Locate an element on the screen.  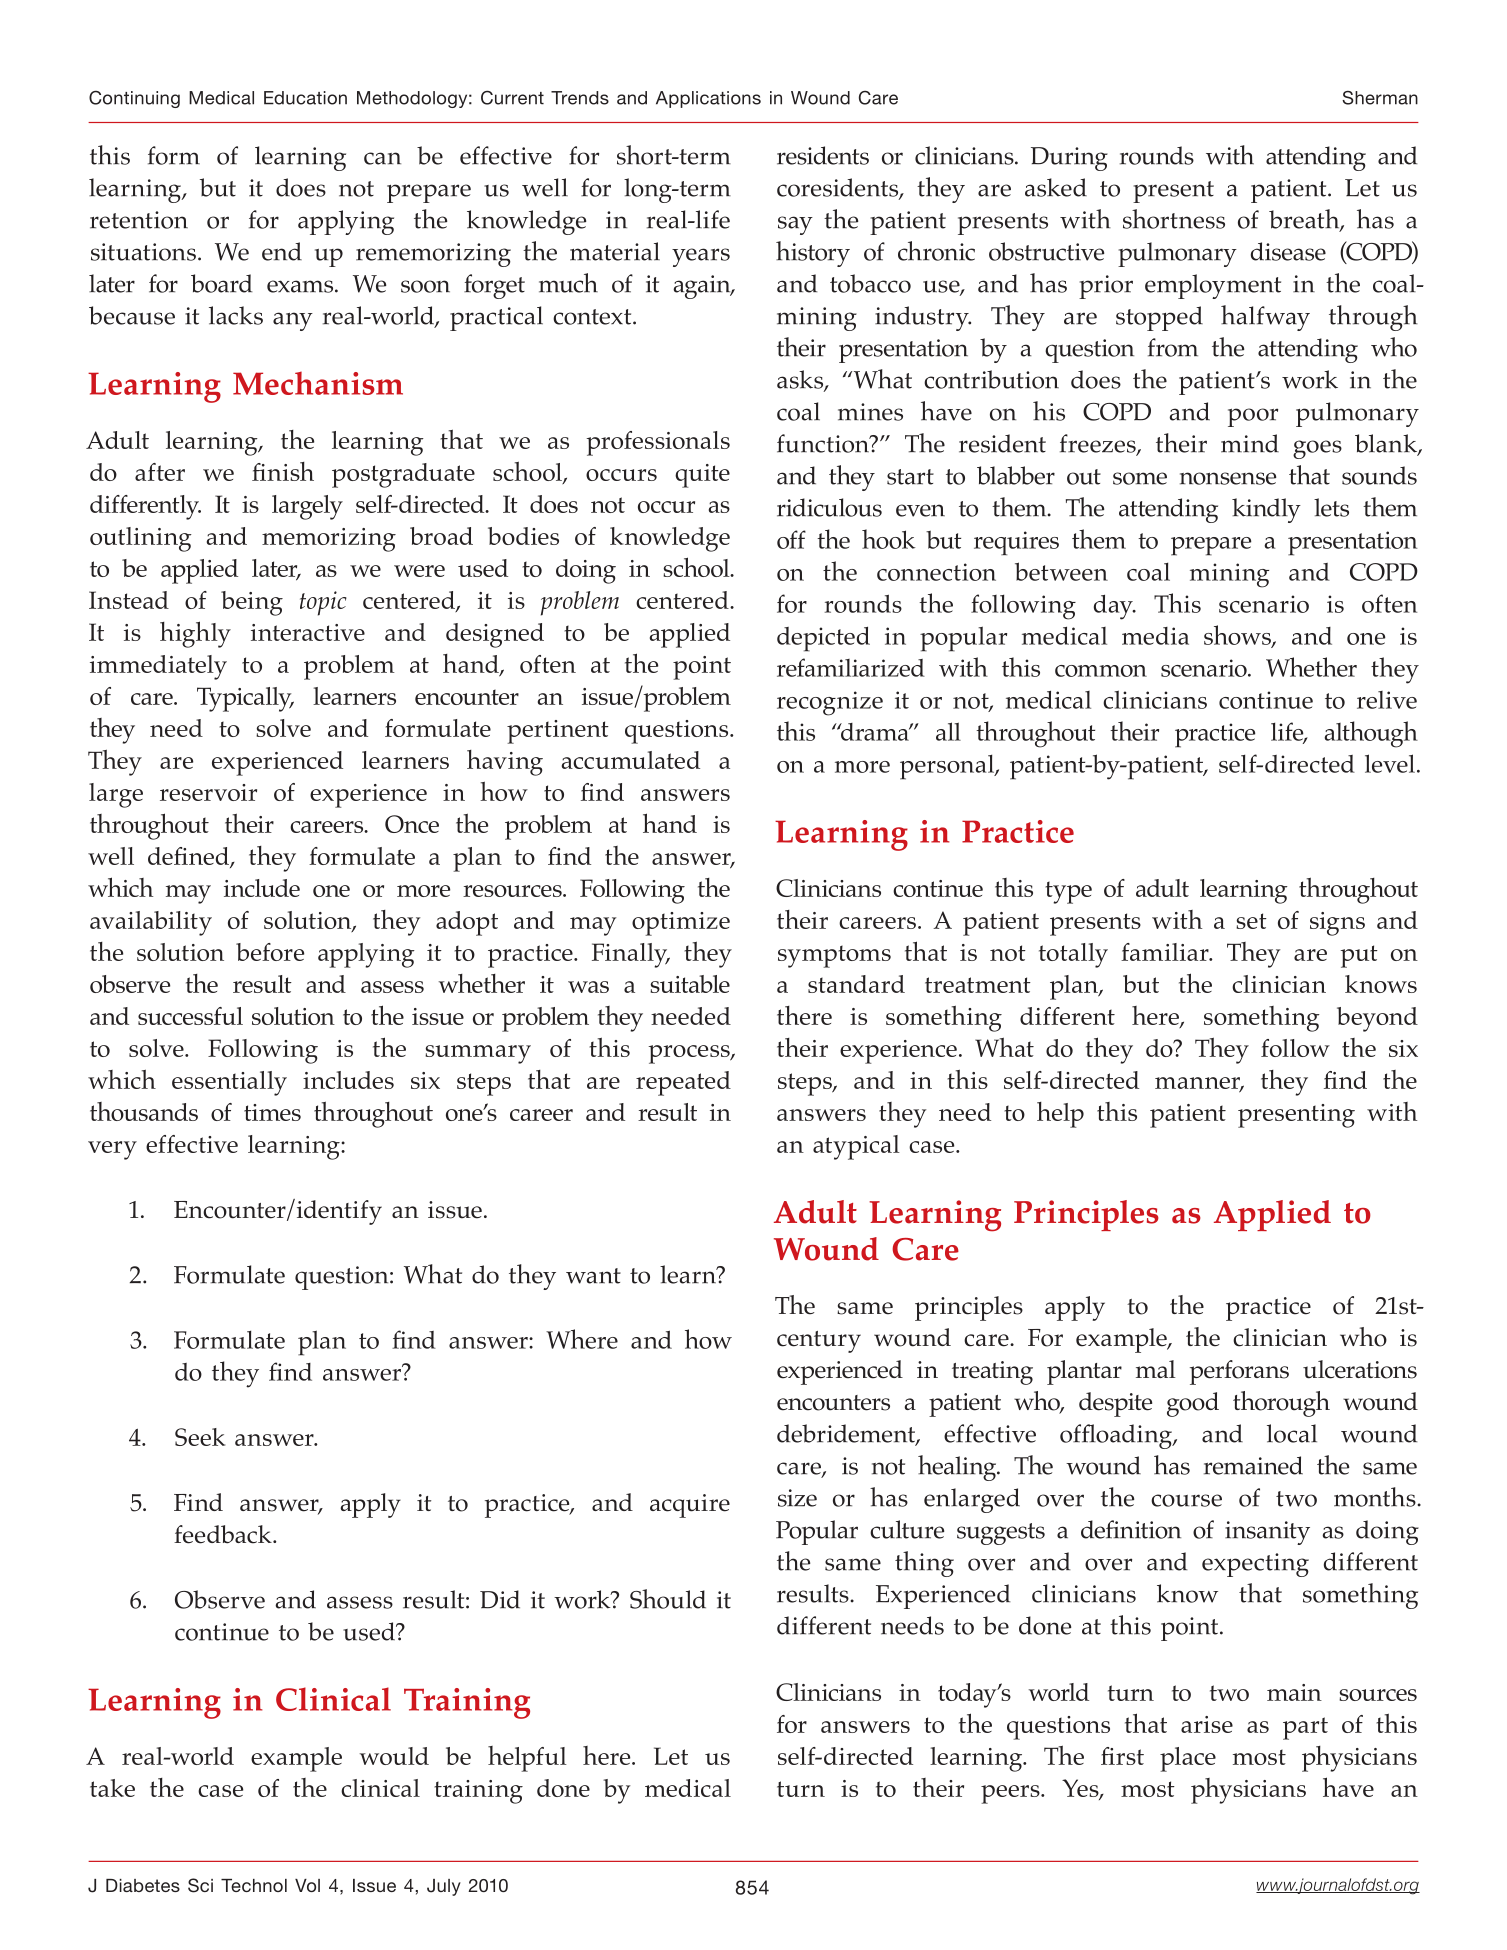
Education is located at coordinates (305, 98).
